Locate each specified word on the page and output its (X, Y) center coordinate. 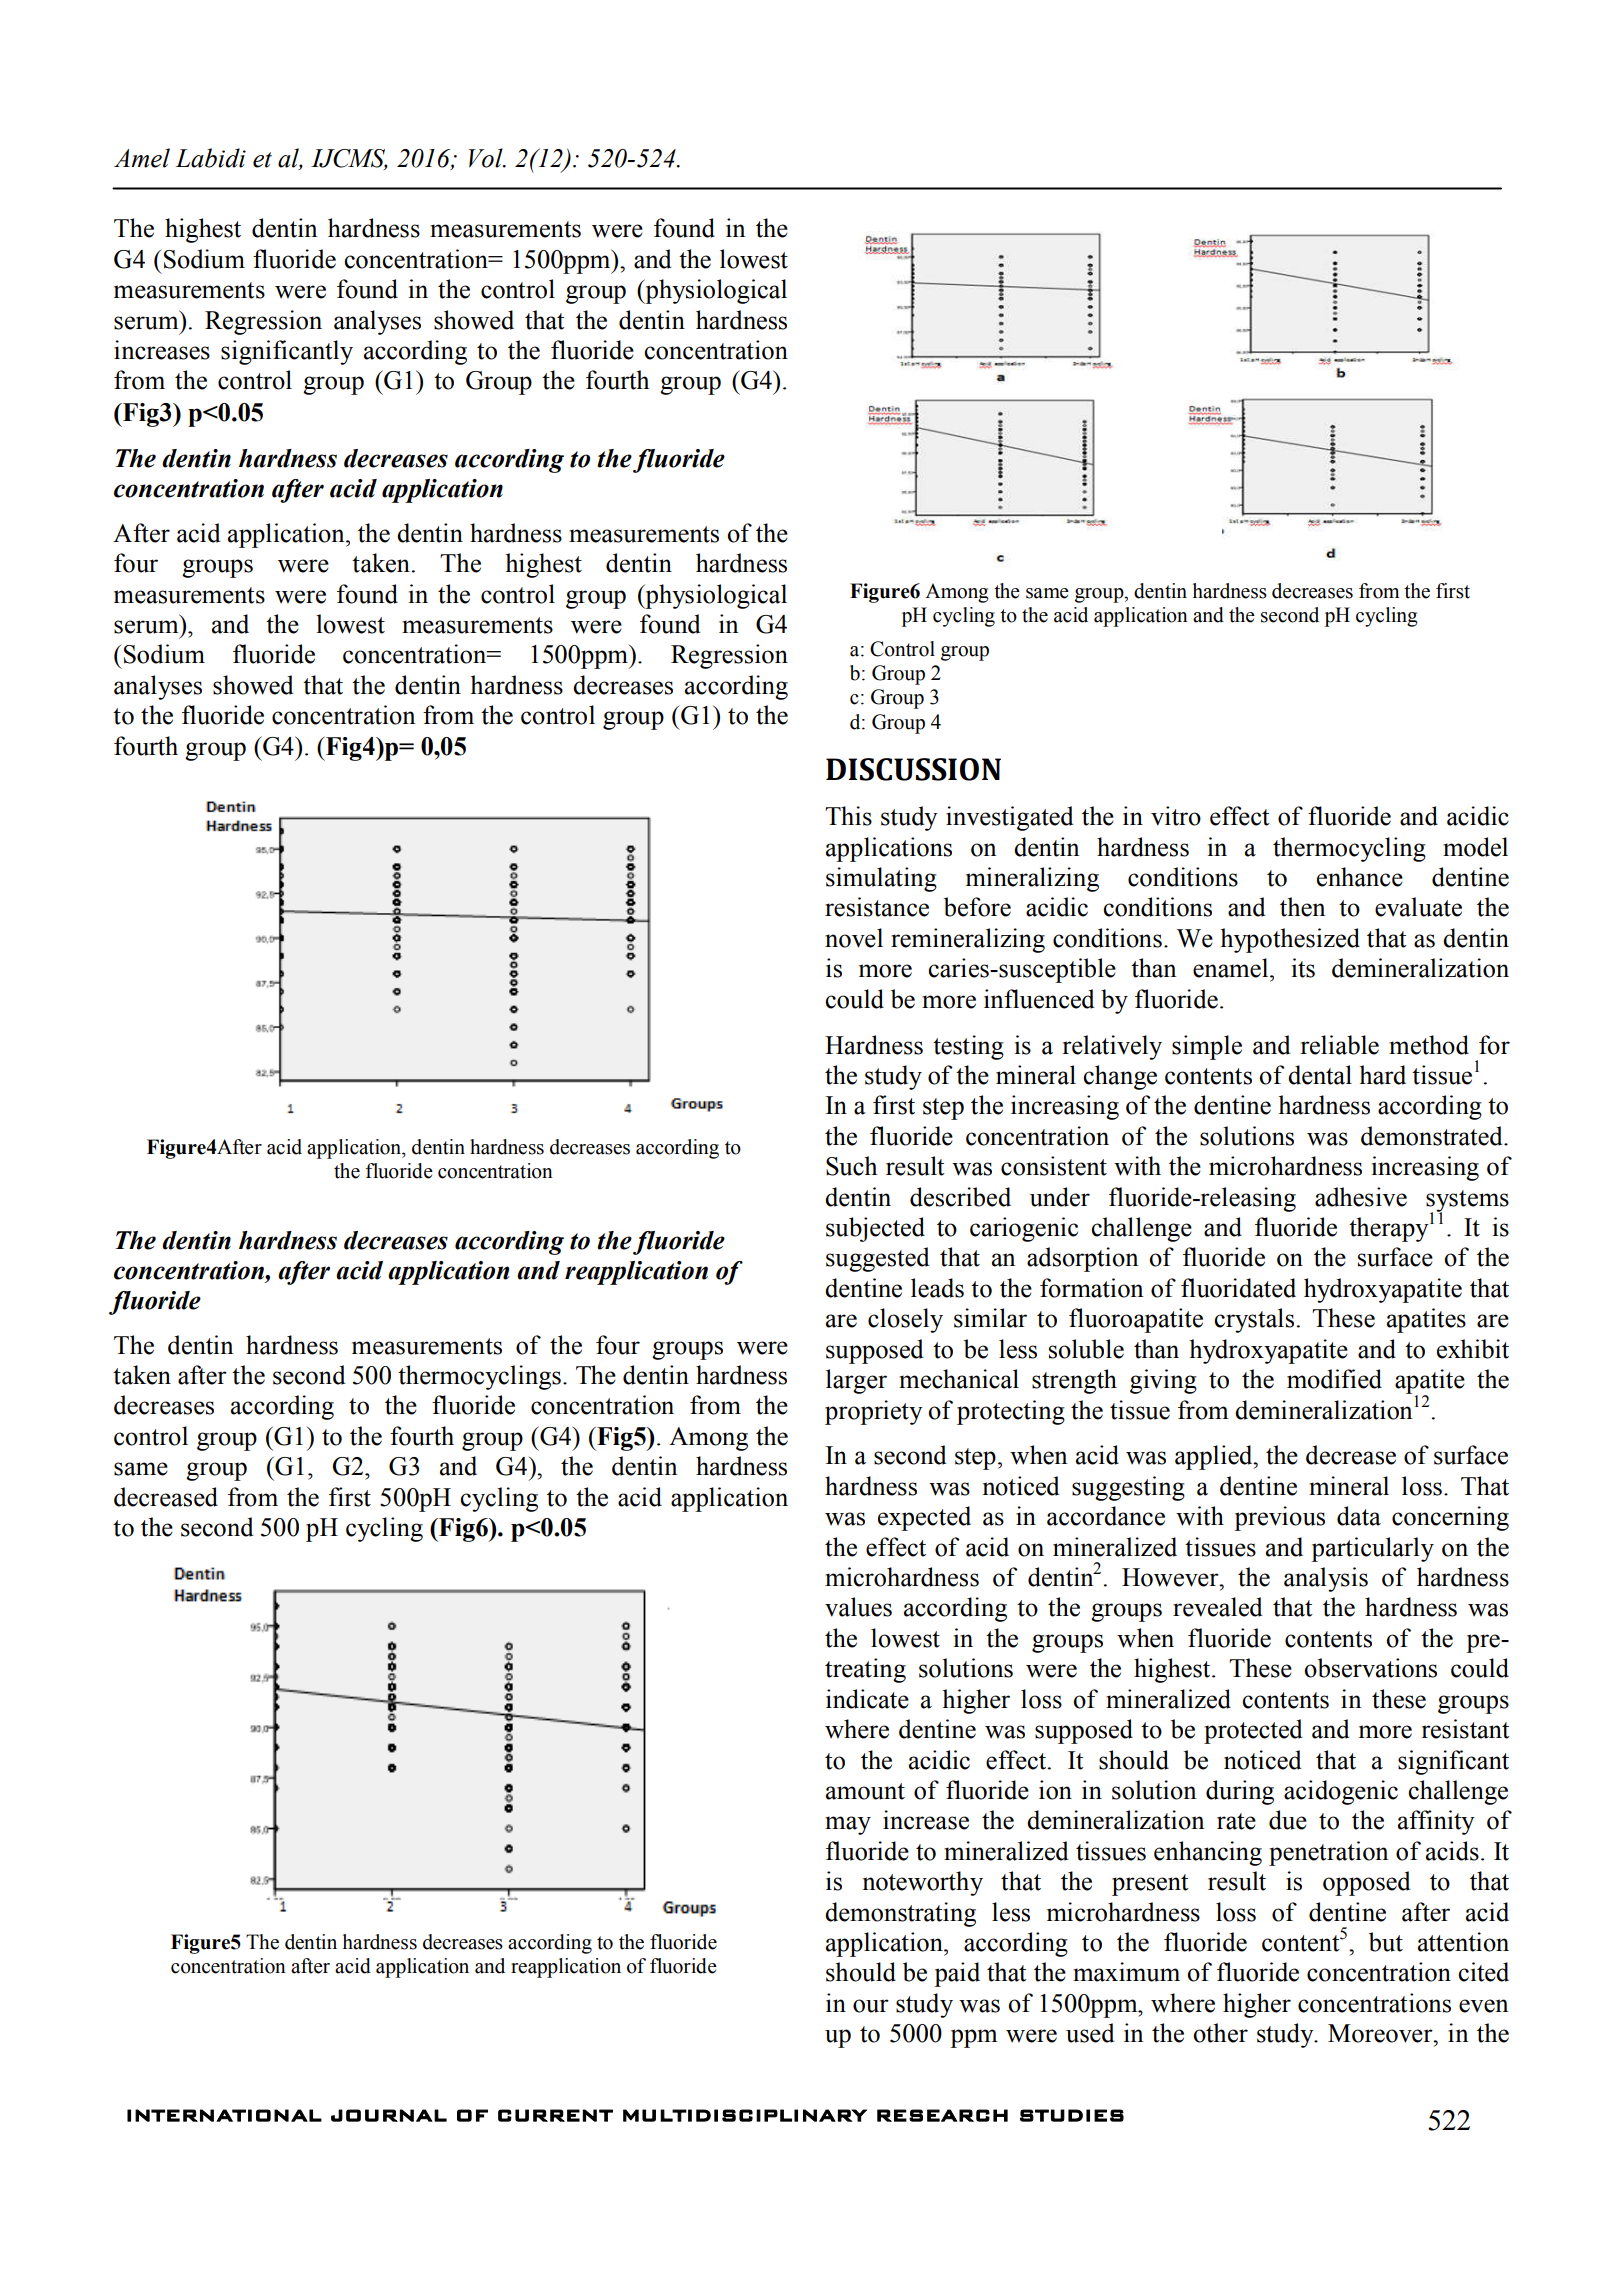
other (1220, 2033)
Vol (487, 158)
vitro (1176, 816)
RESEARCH (942, 2115)
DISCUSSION (913, 769)
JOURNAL (389, 2115)
